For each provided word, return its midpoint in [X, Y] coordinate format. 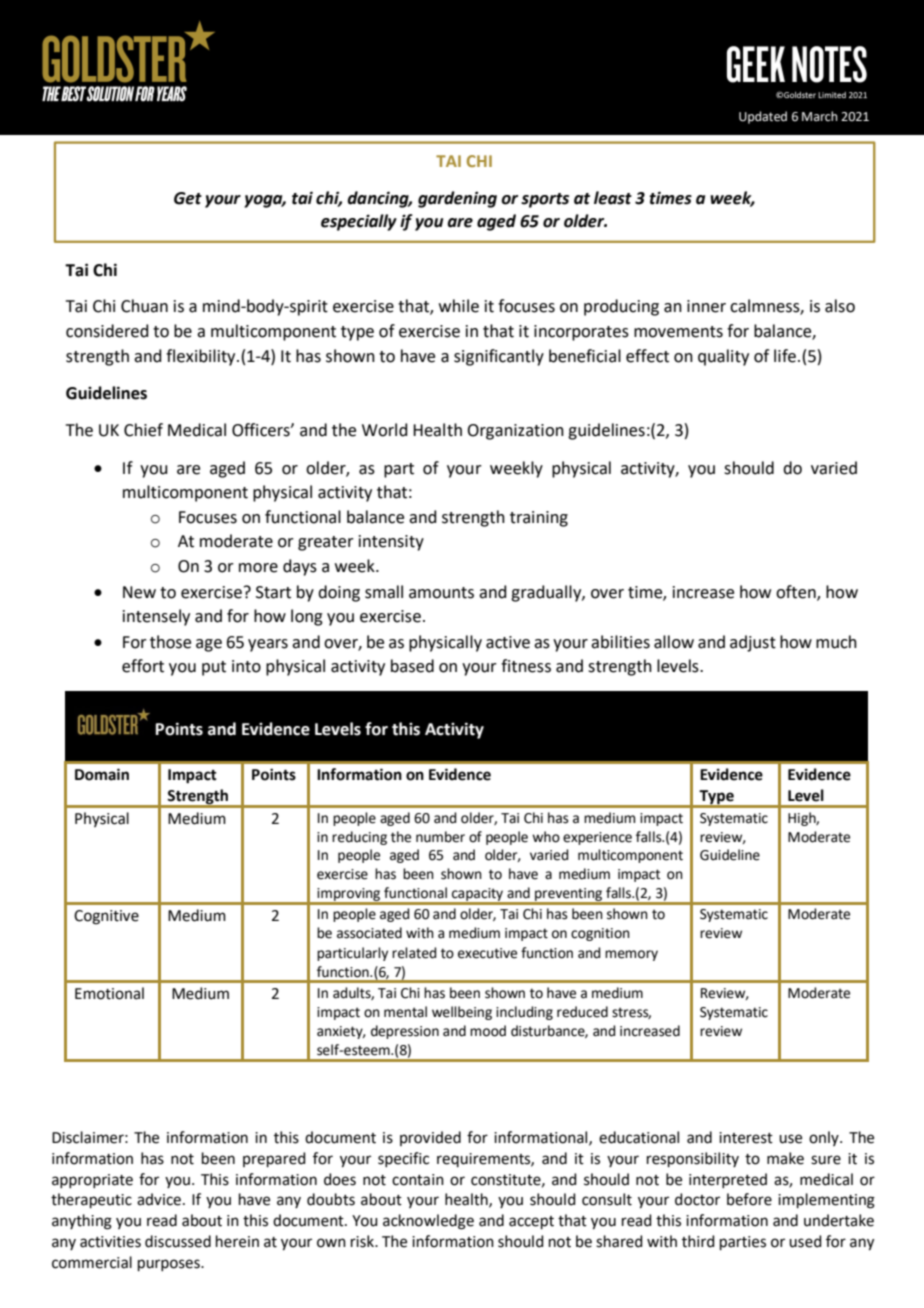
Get [188, 198]
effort [143, 666]
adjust [753, 643]
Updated [763, 117]
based [412, 666]
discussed [178, 1241]
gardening [457, 199]
